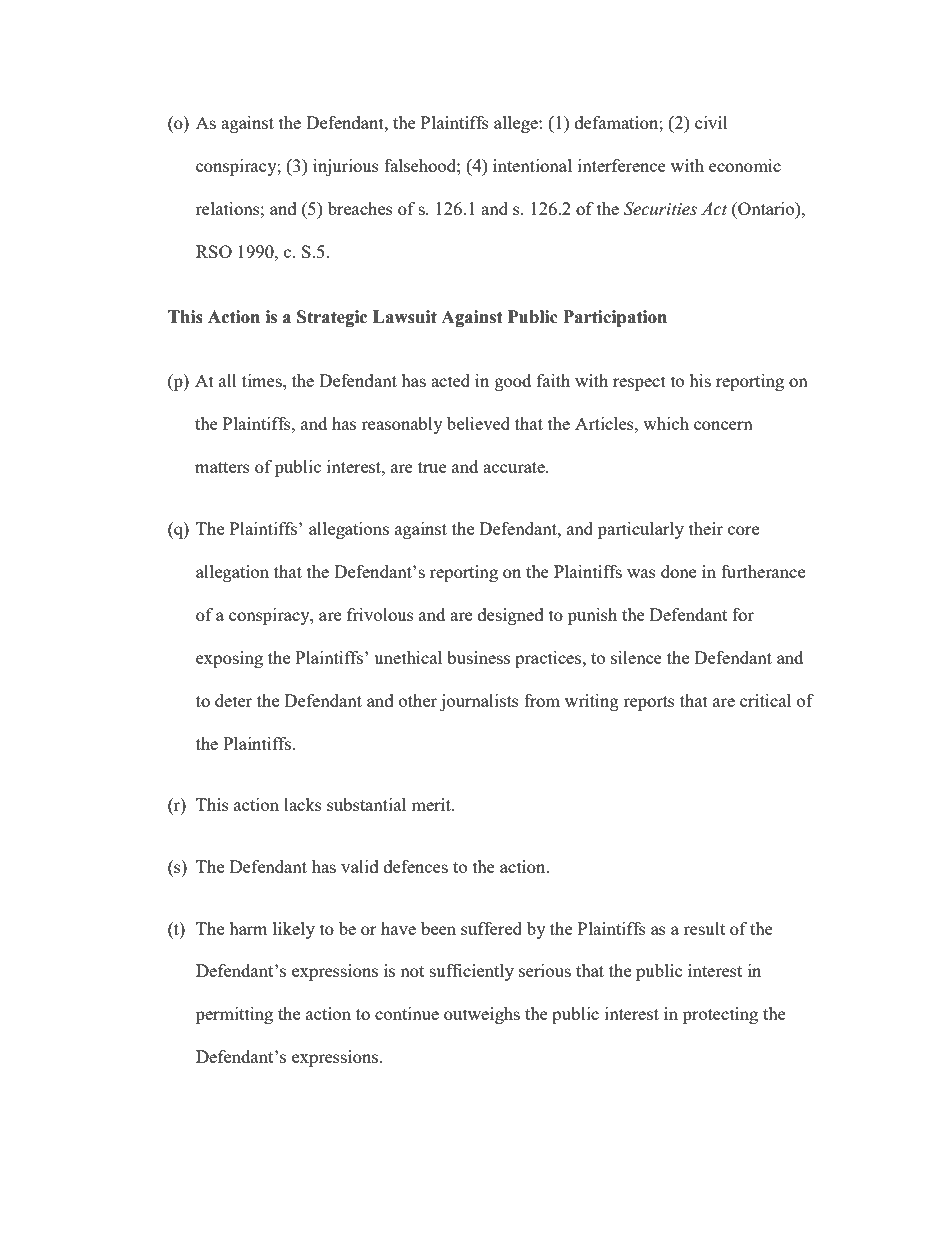 Image resolution: width=952 pixels, height=1233 pixels. I want to click on civil, so click(711, 122).
